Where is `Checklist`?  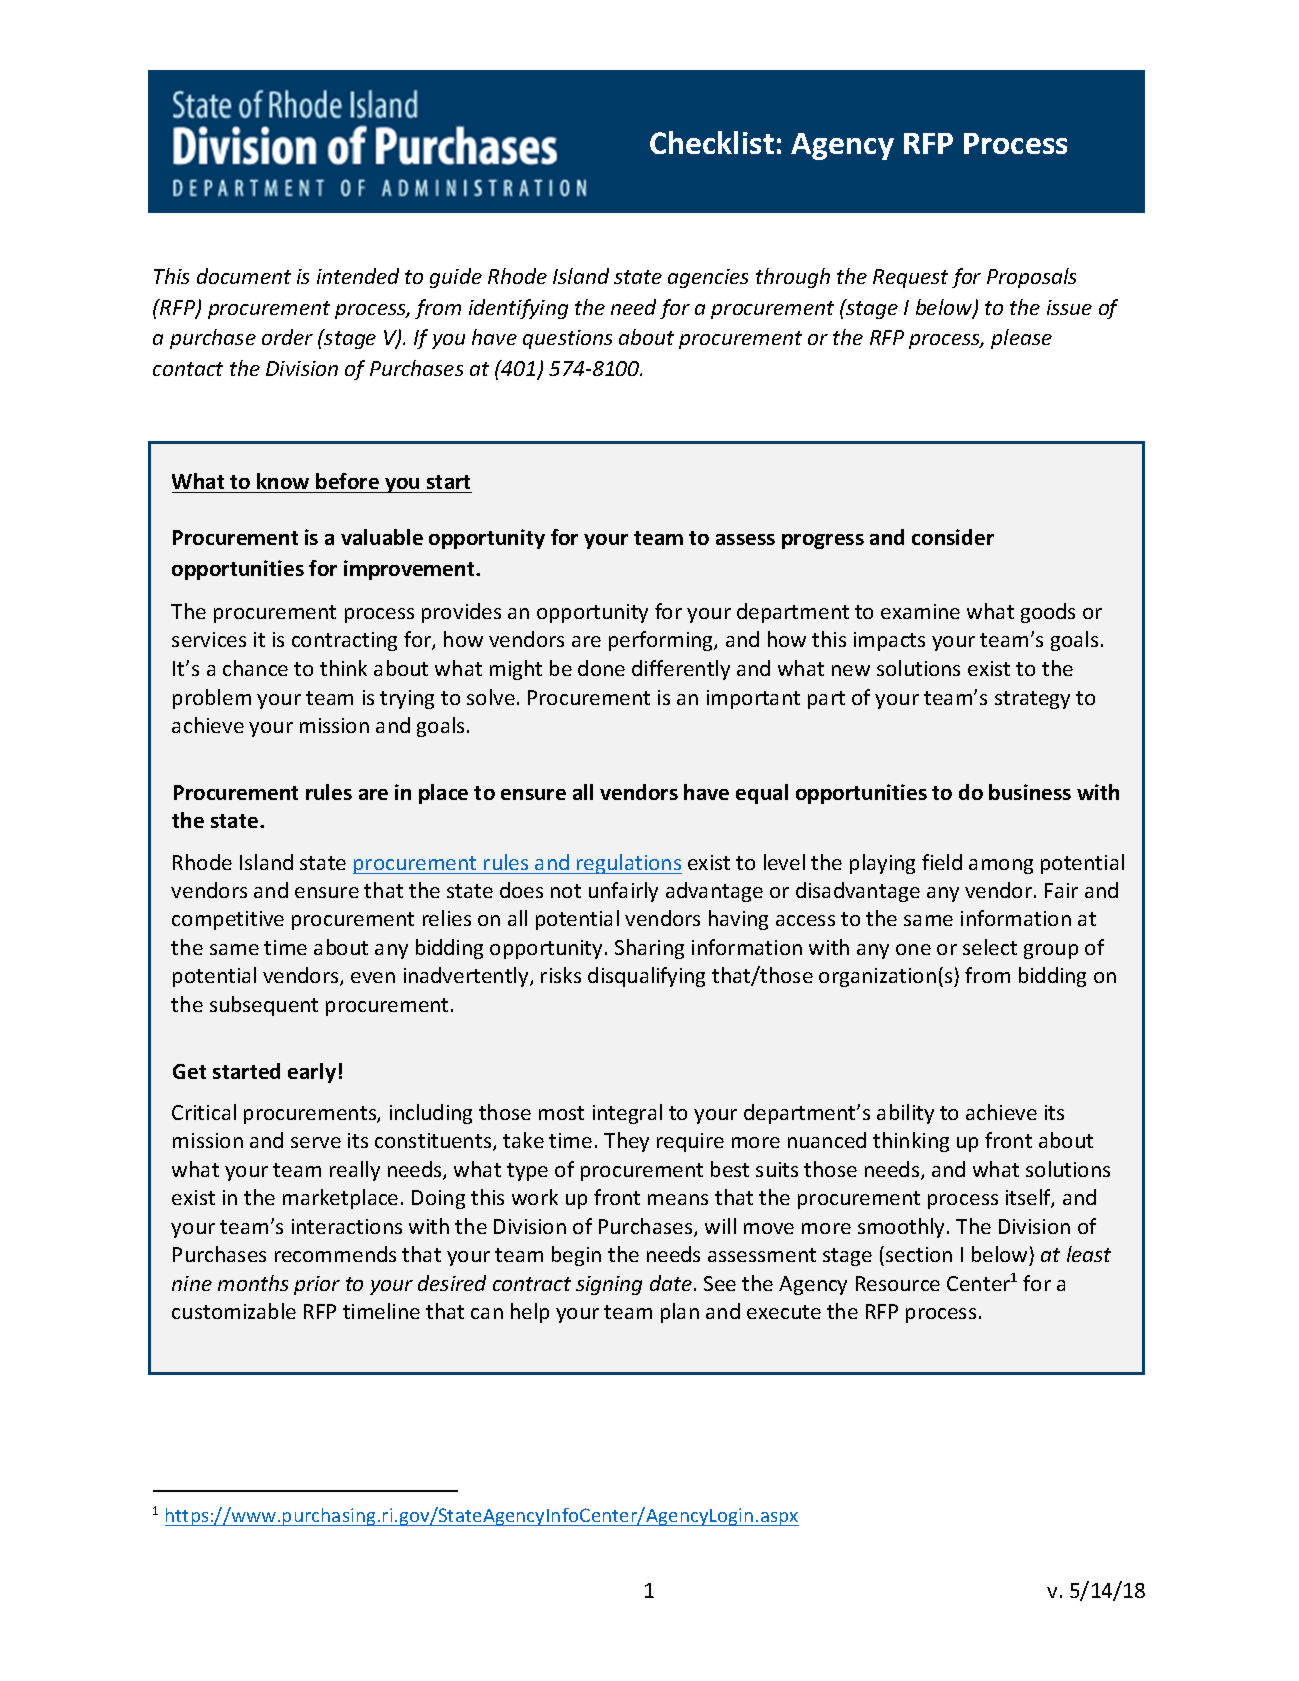
Checklist is located at coordinates (712, 142).
